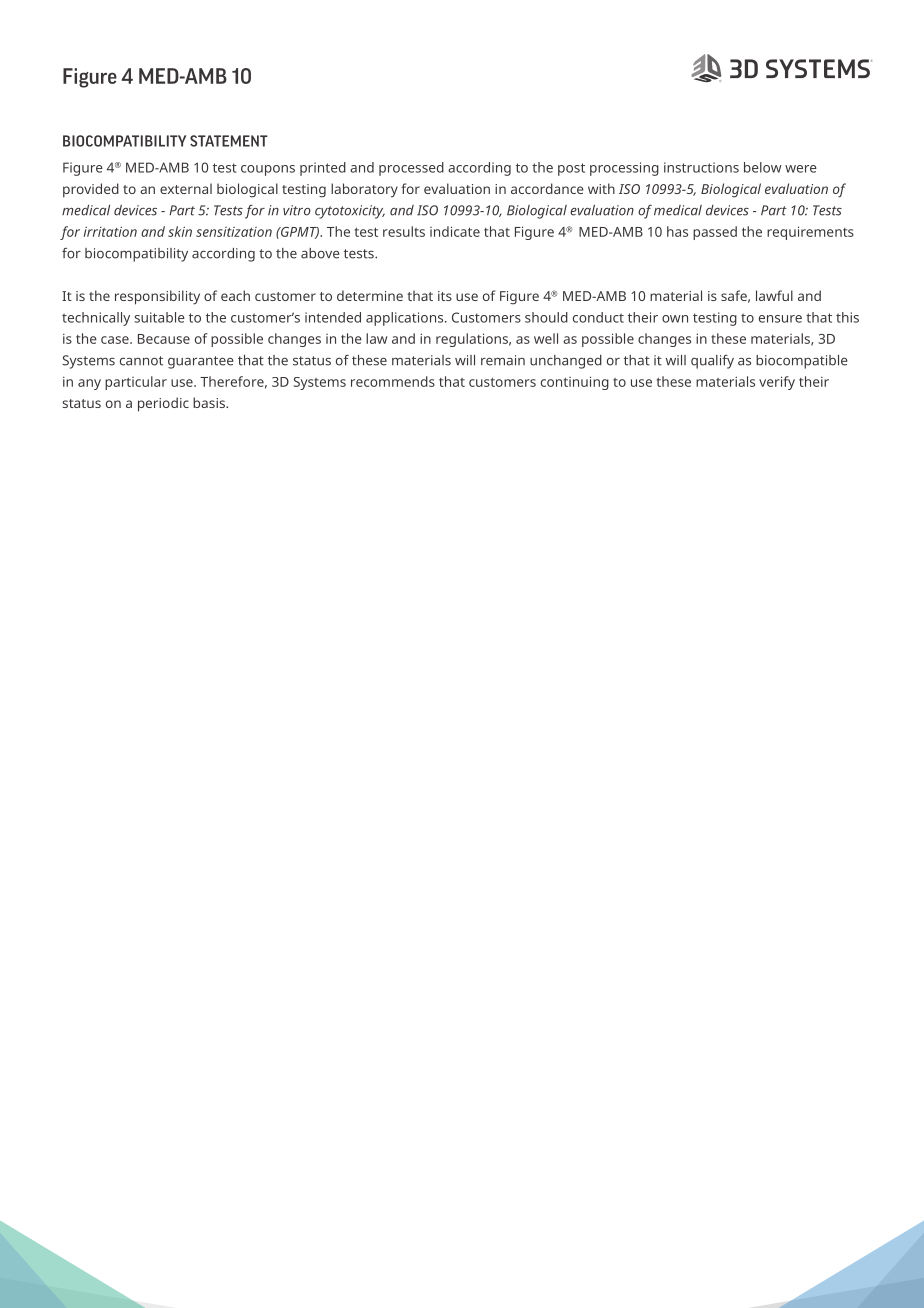  Describe the element at coordinates (777, 383) in the screenshot. I see `verify` at that location.
